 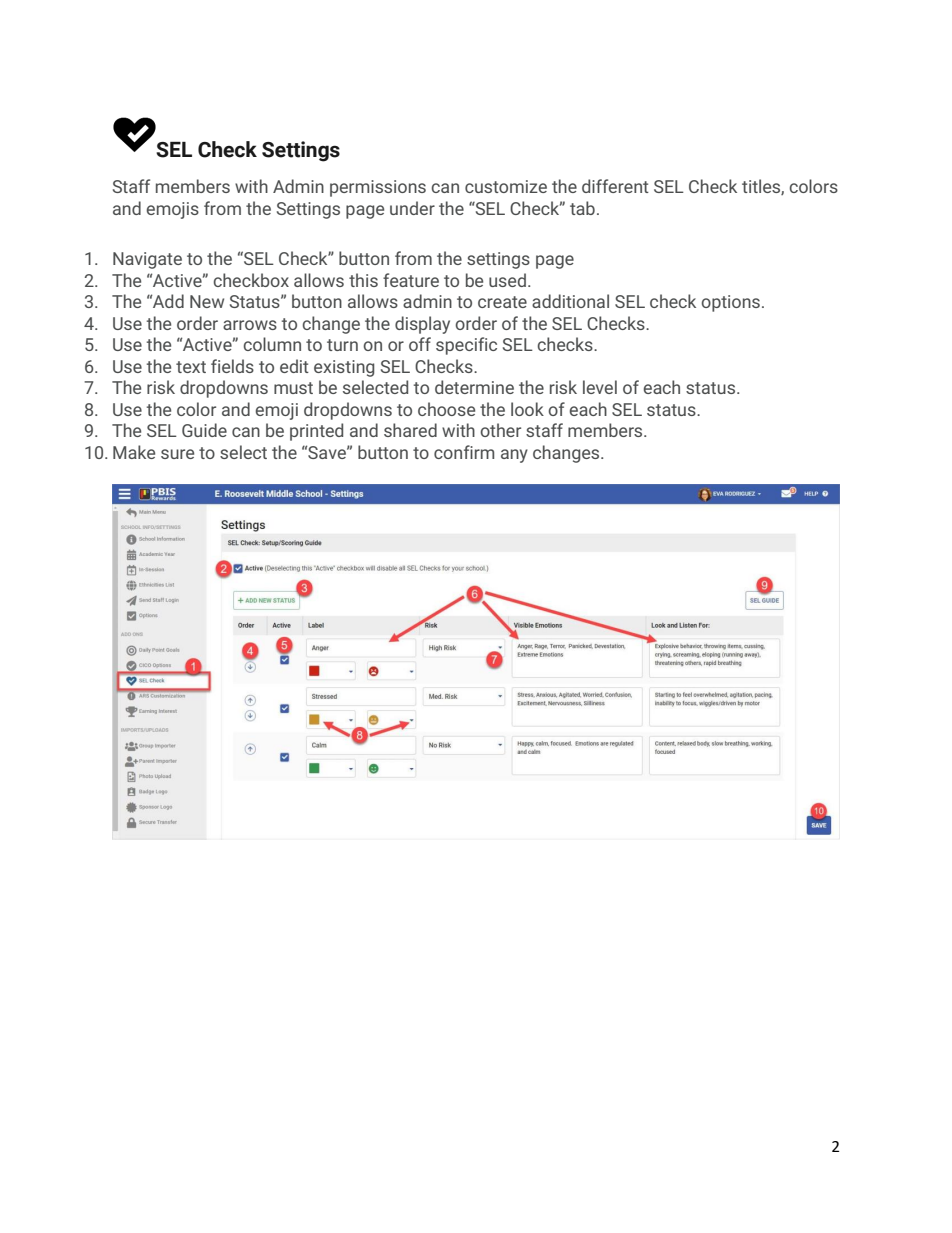 I want to click on permissions, so click(x=378, y=188).
